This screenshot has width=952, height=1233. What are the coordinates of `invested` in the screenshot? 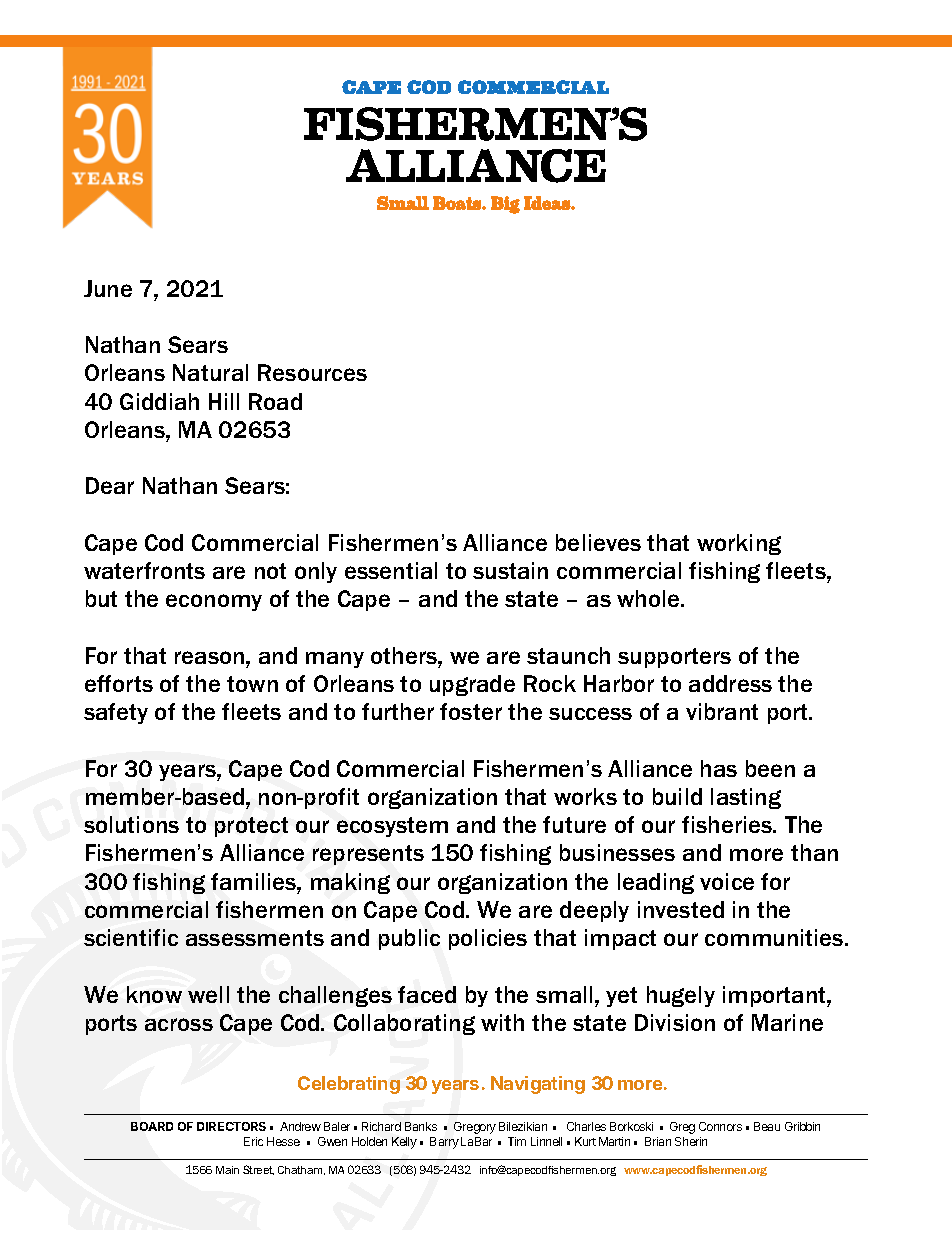 It's located at (681, 909).
